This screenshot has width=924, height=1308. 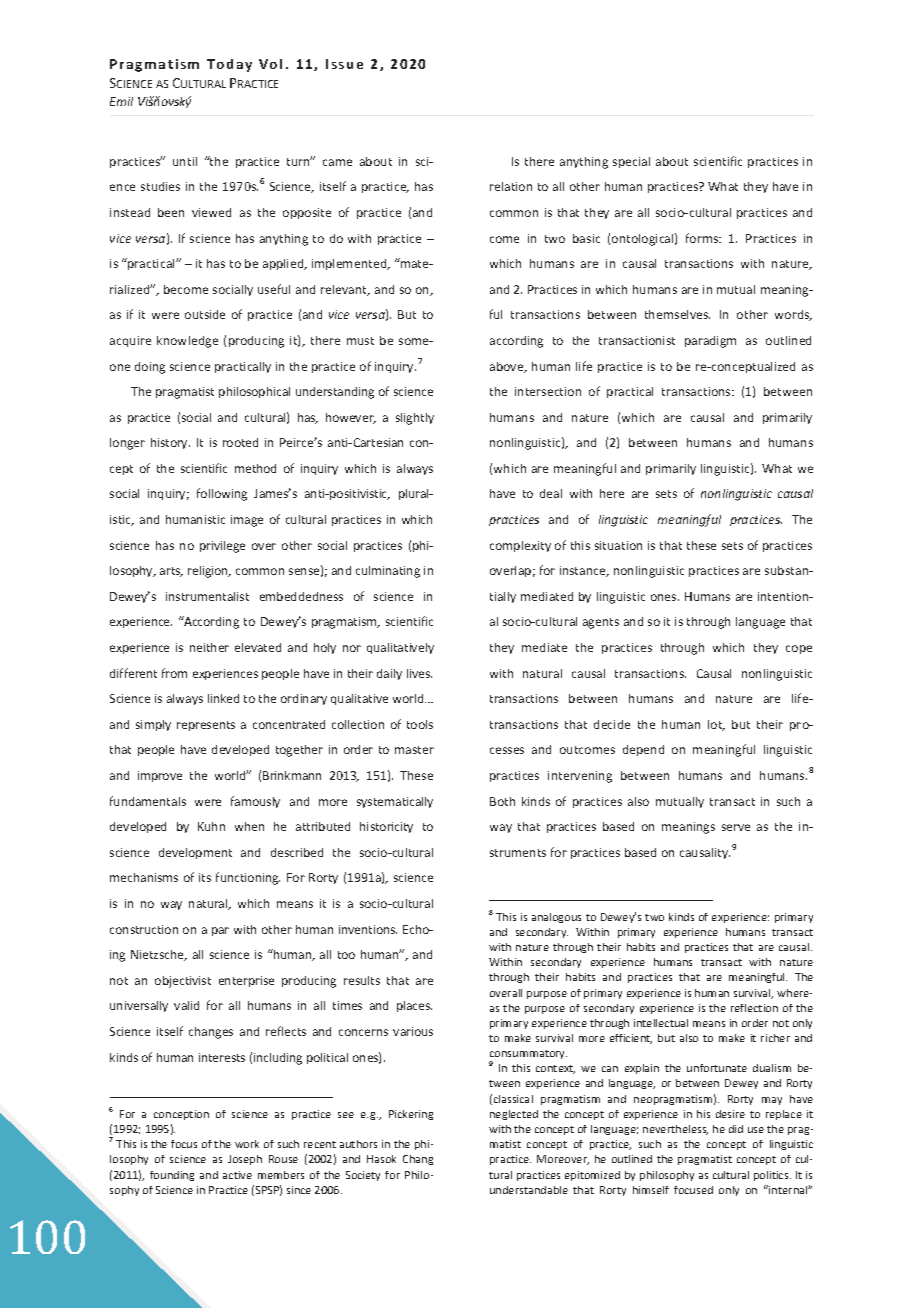 I want to click on special, so click(x=631, y=162).
